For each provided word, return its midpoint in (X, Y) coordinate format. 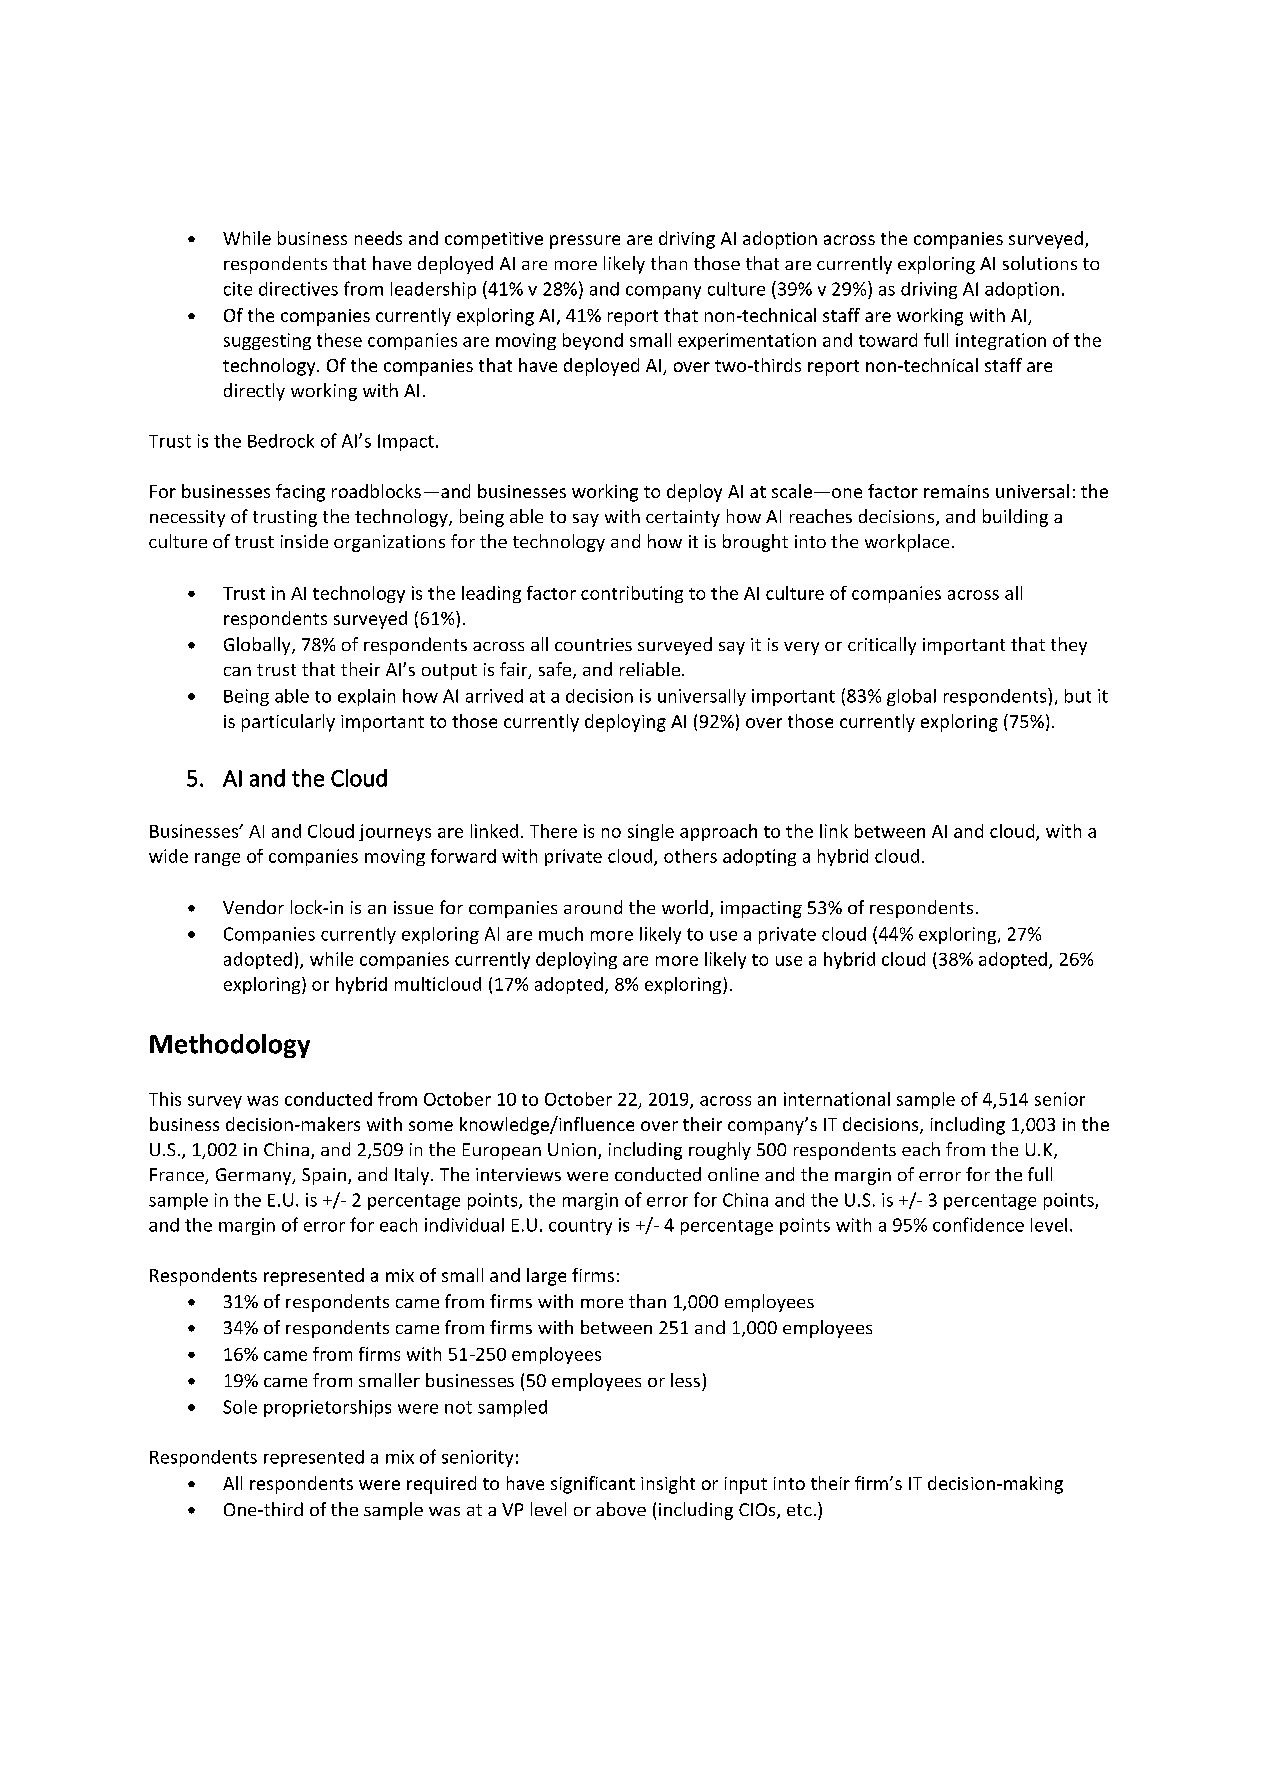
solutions (1040, 263)
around (593, 907)
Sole (240, 1407)
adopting (759, 857)
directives (298, 289)
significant (593, 1485)
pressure (585, 242)
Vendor (253, 907)
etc (799, 1510)
